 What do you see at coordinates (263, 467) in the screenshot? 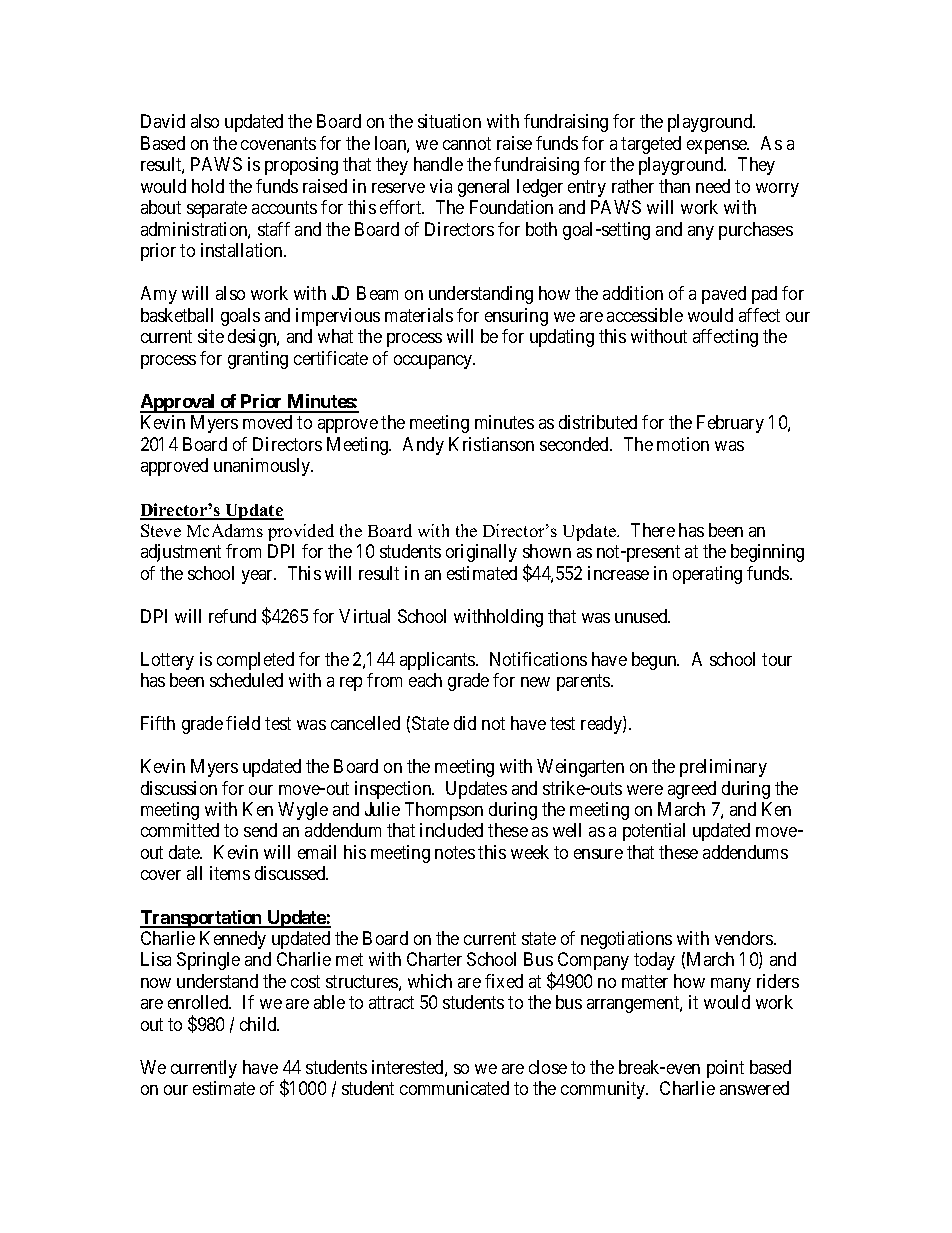
I see `unanimously` at bounding box center [263, 467].
